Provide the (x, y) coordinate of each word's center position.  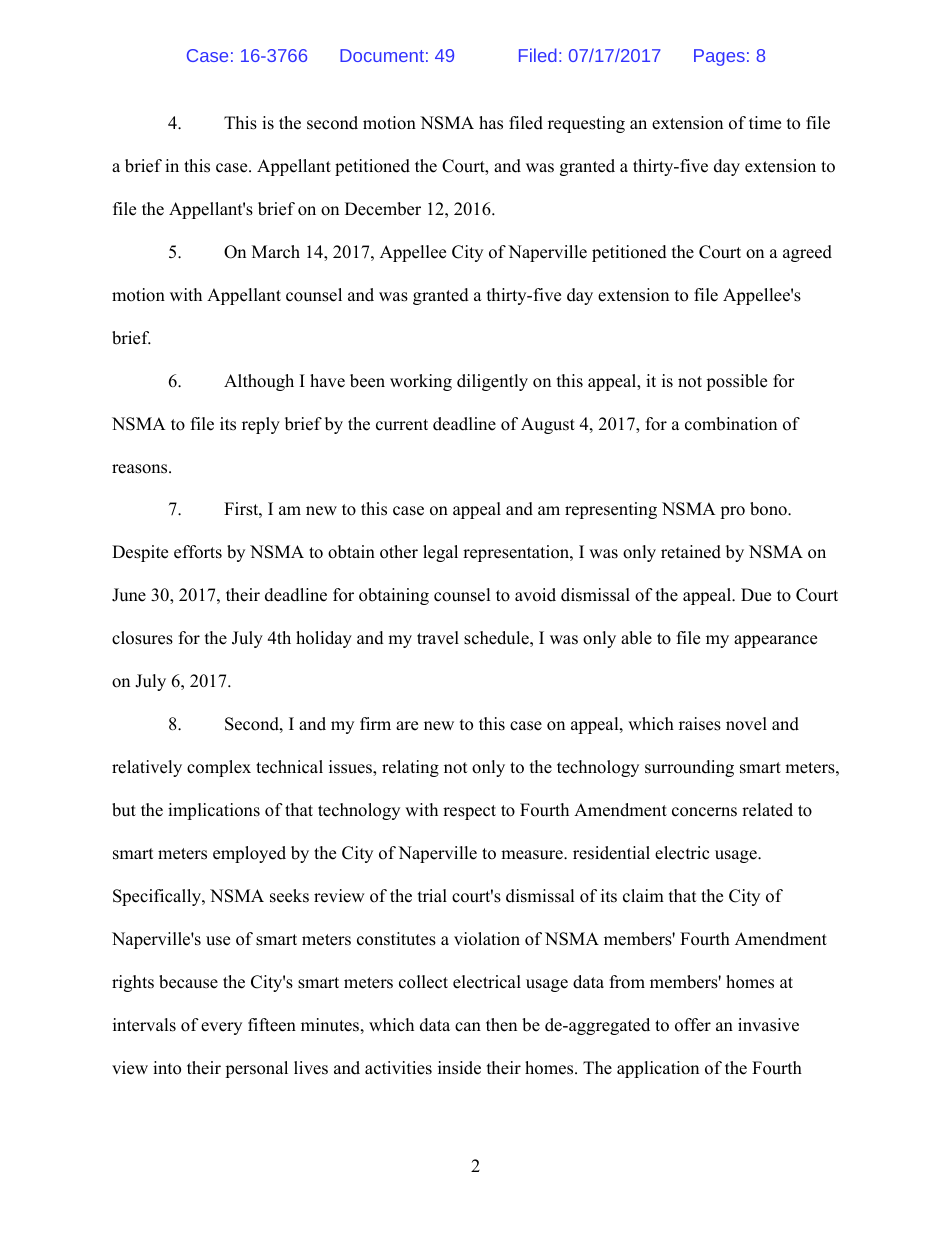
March (276, 252)
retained (691, 552)
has (491, 123)
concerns (704, 812)
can (468, 1027)
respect (469, 812)
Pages (719, 57)
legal (440, 553)
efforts (198, 552)
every (221, 1028)
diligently (492, 382)
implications (214, 811)
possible (736, 382)
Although (259, 382)
